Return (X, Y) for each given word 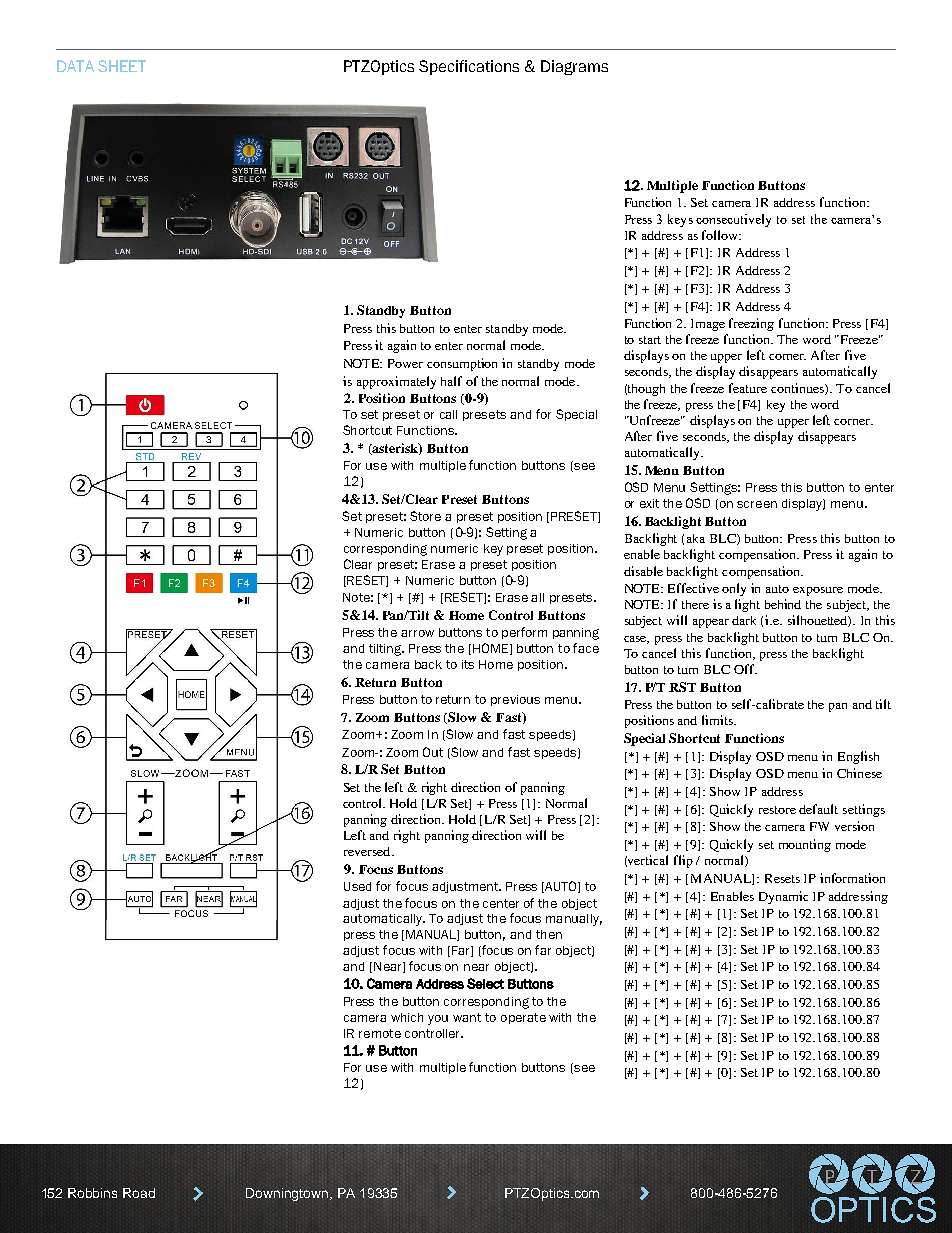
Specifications (469, 67)
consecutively (733, 220)
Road (139, 1193)
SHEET (122, 66)
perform (524, 633)
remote (380, 1033)
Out (433, 752)
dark (744, 620)
